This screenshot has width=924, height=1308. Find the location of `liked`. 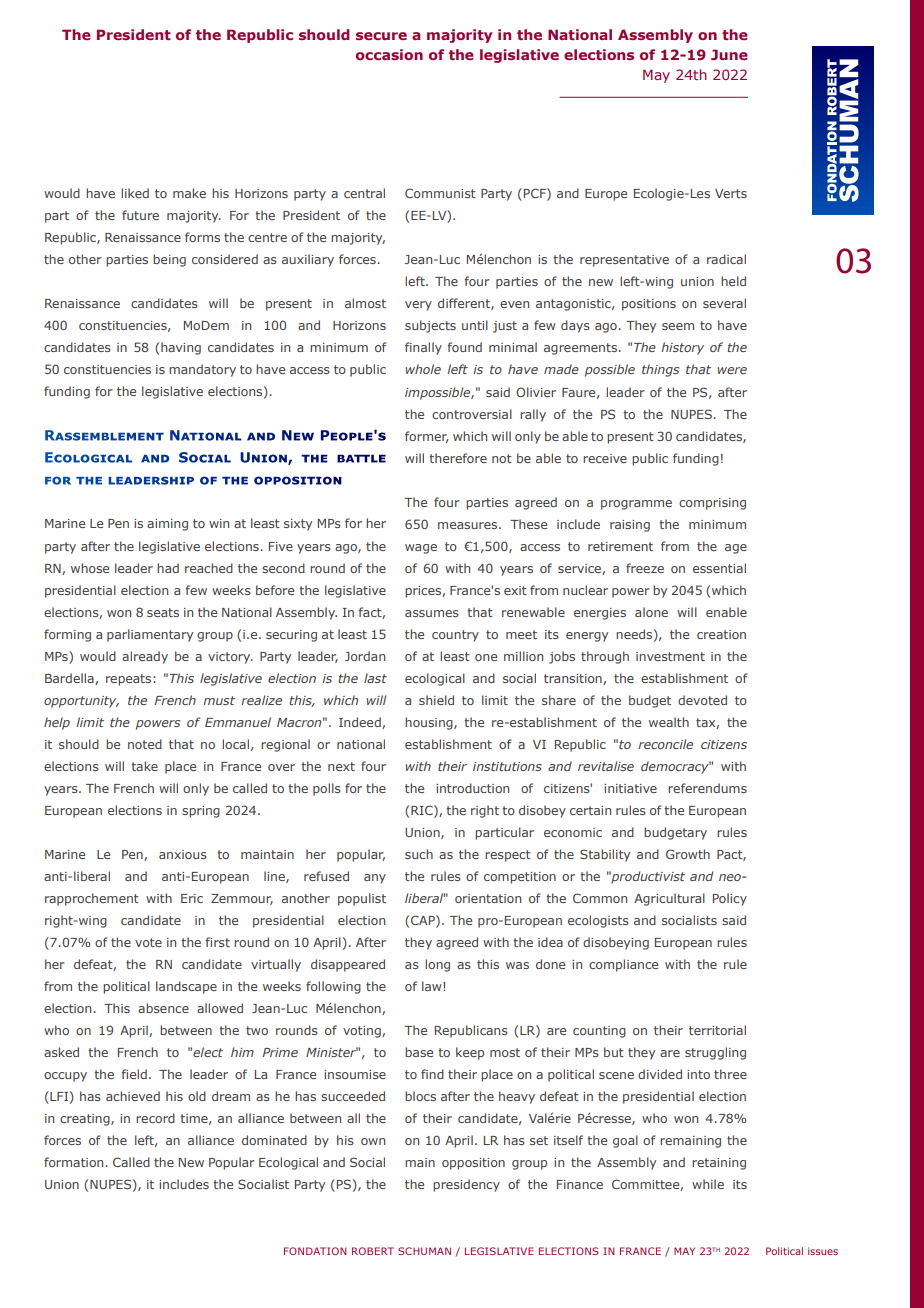

liked is located at coordinates (135, 193).
